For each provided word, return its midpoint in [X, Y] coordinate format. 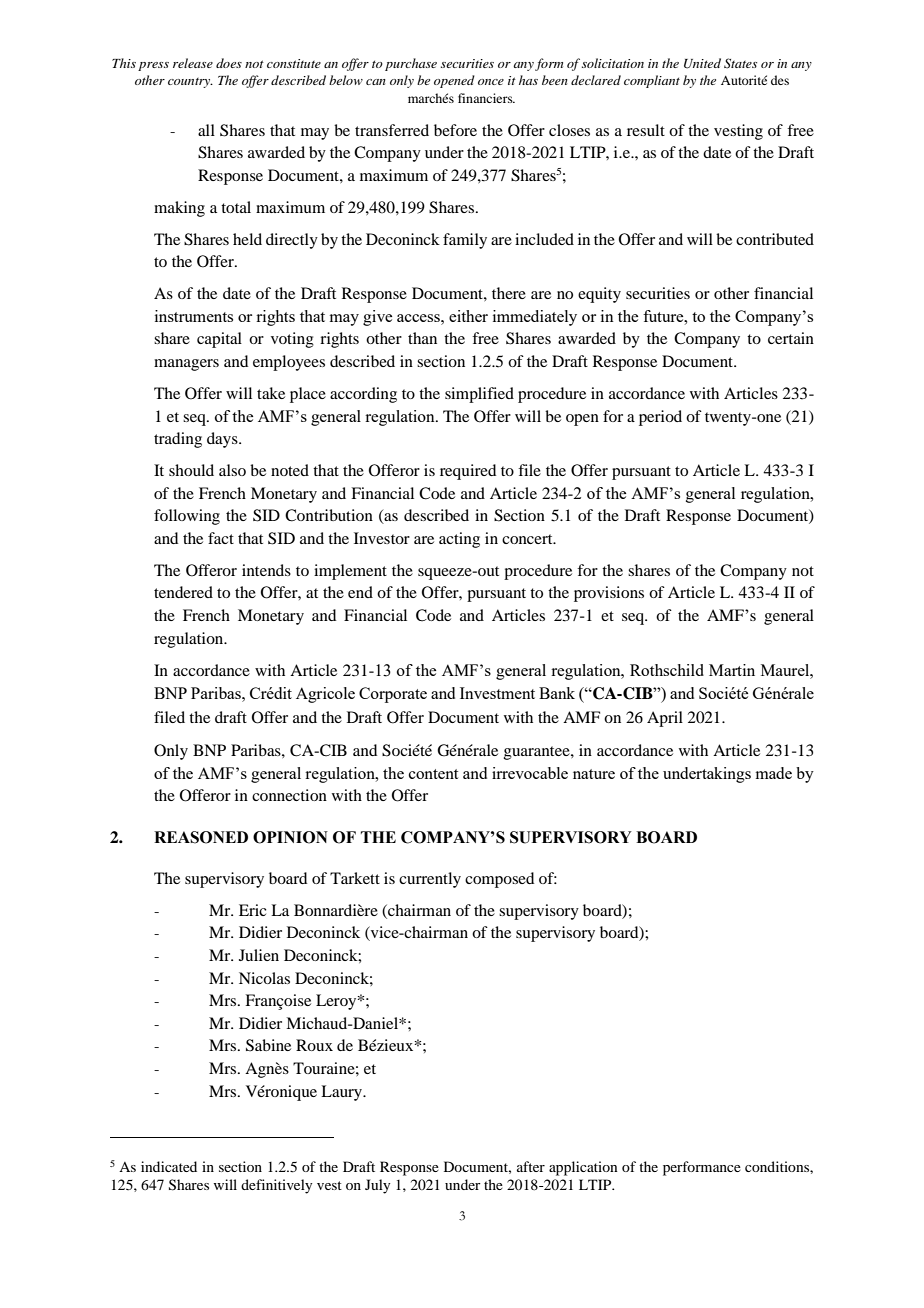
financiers [486, 98]
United [702, 63]
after [531, 1166]
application [583, 1168]
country [190, 83]
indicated [169, 1166]
